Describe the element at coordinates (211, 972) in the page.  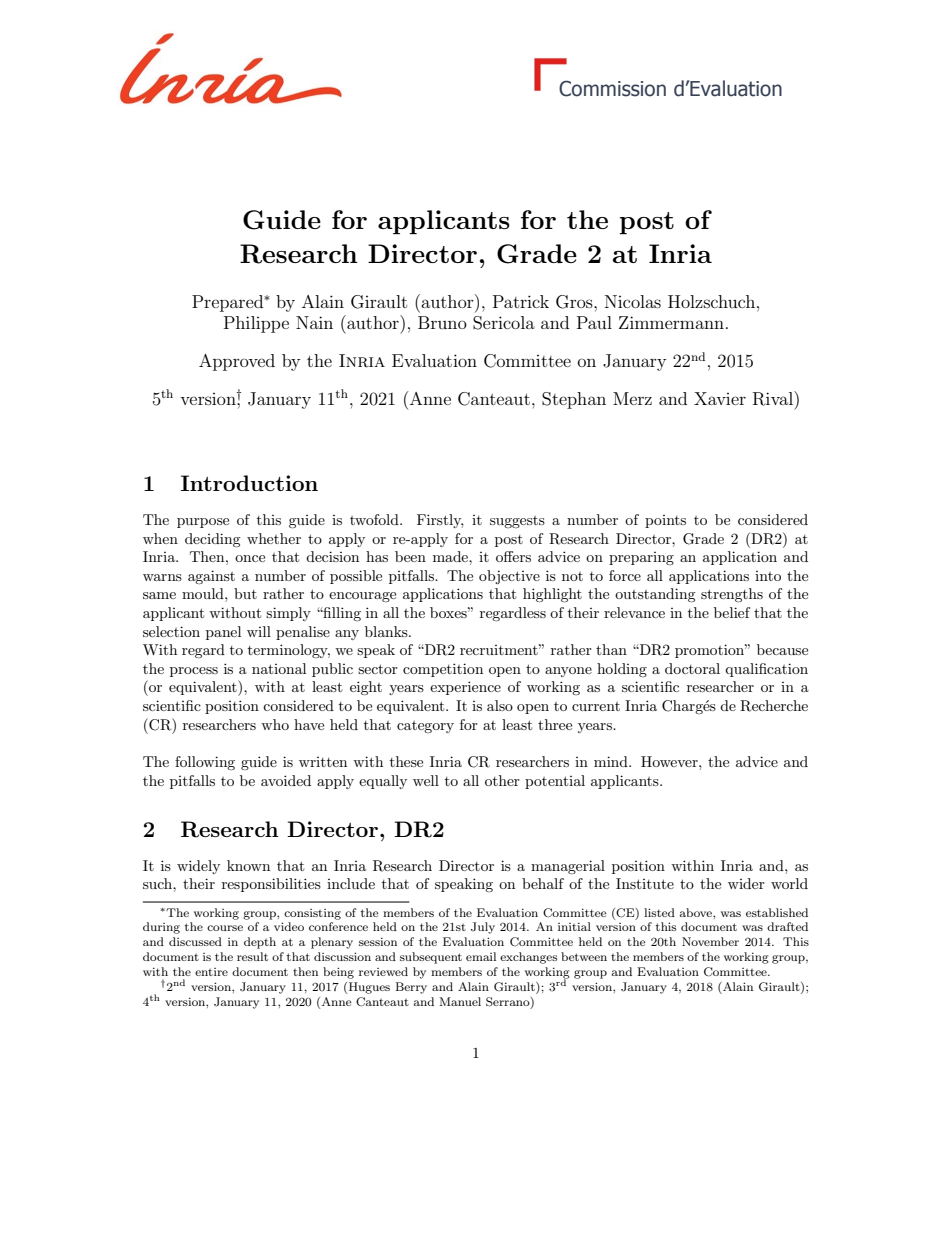
I see `entire` at that location.
